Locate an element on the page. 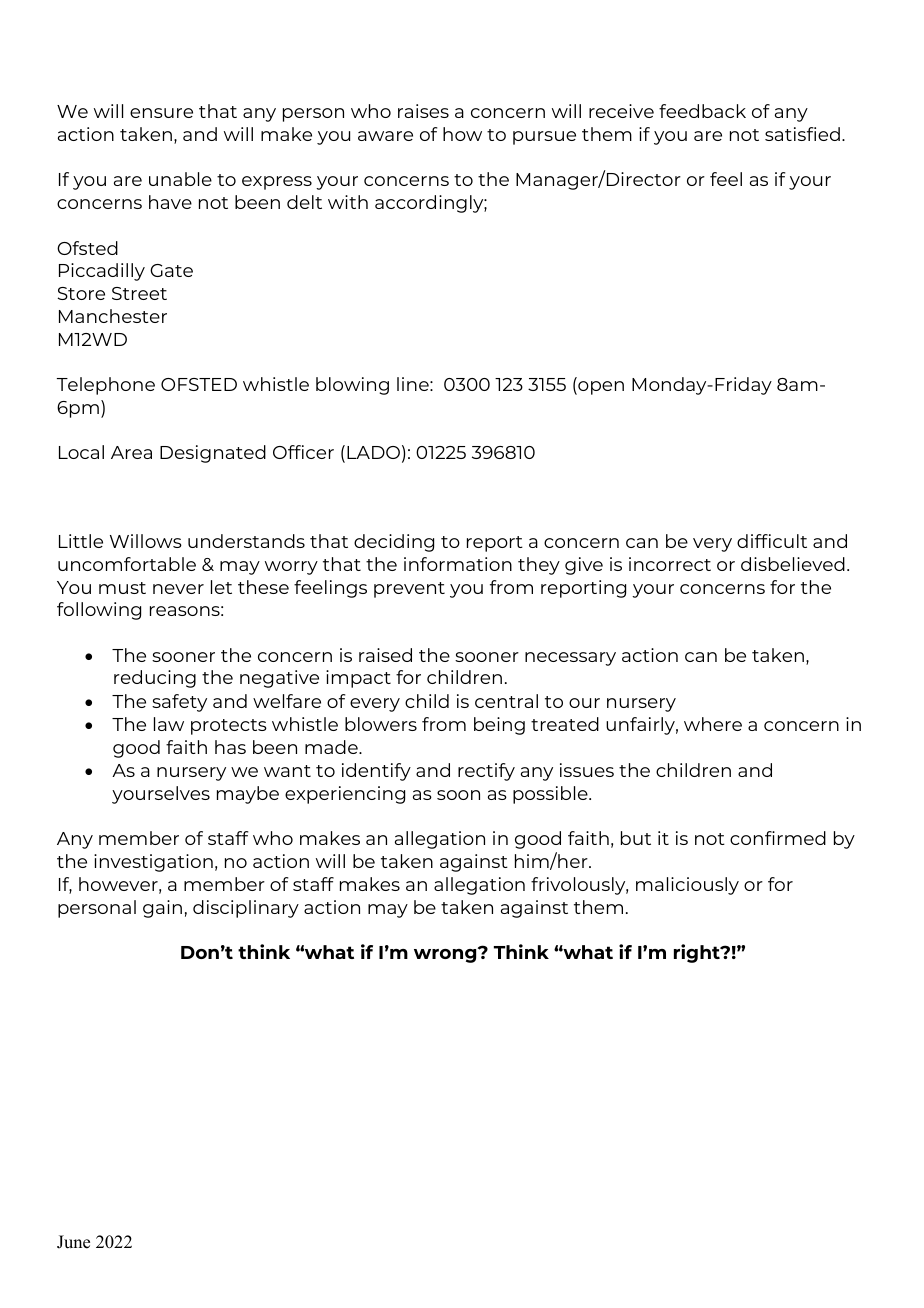 The image size is (924, 1308). feedback is located at coordinates (702, 111).
